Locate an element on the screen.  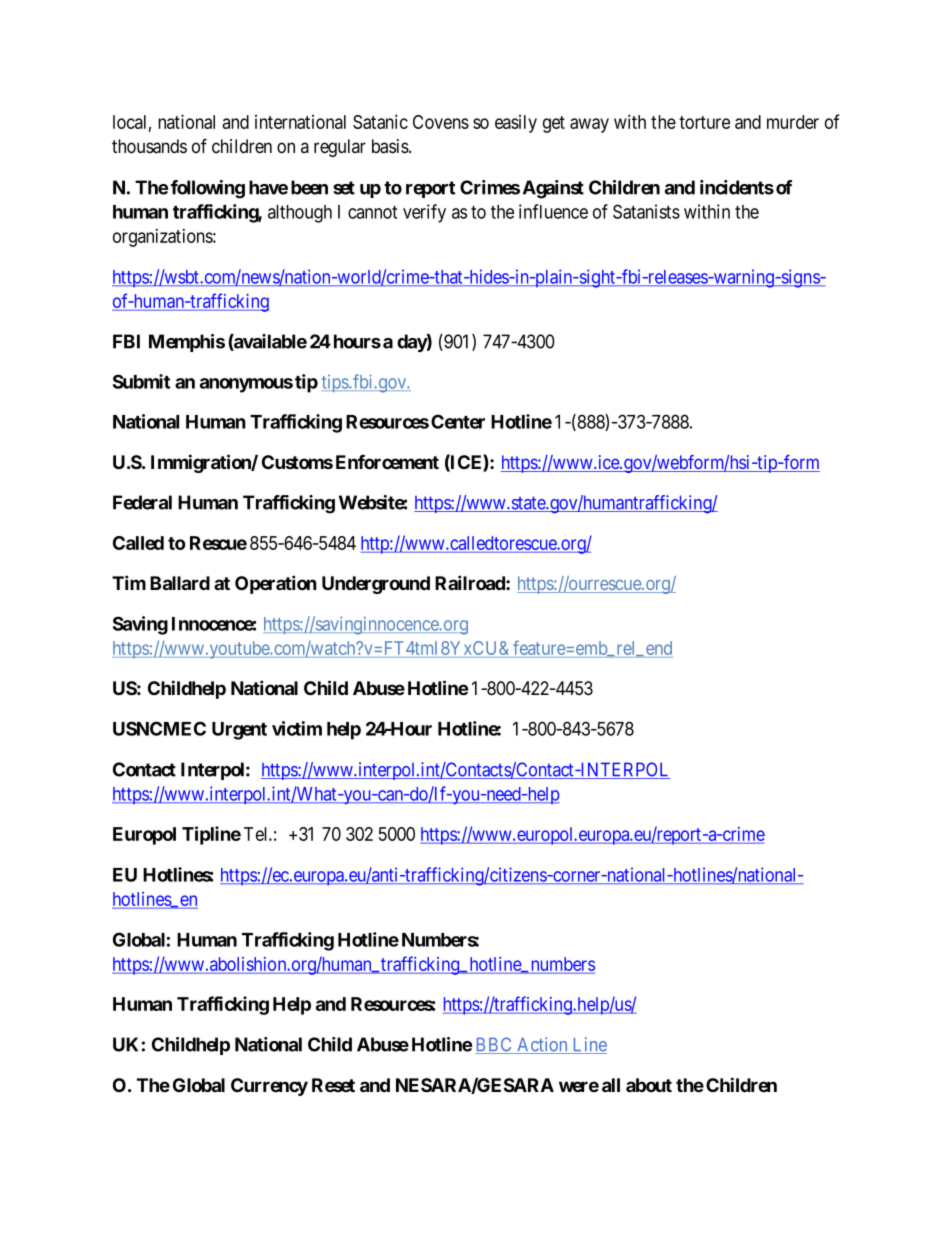
Center is located at coordinates (458, 421).
